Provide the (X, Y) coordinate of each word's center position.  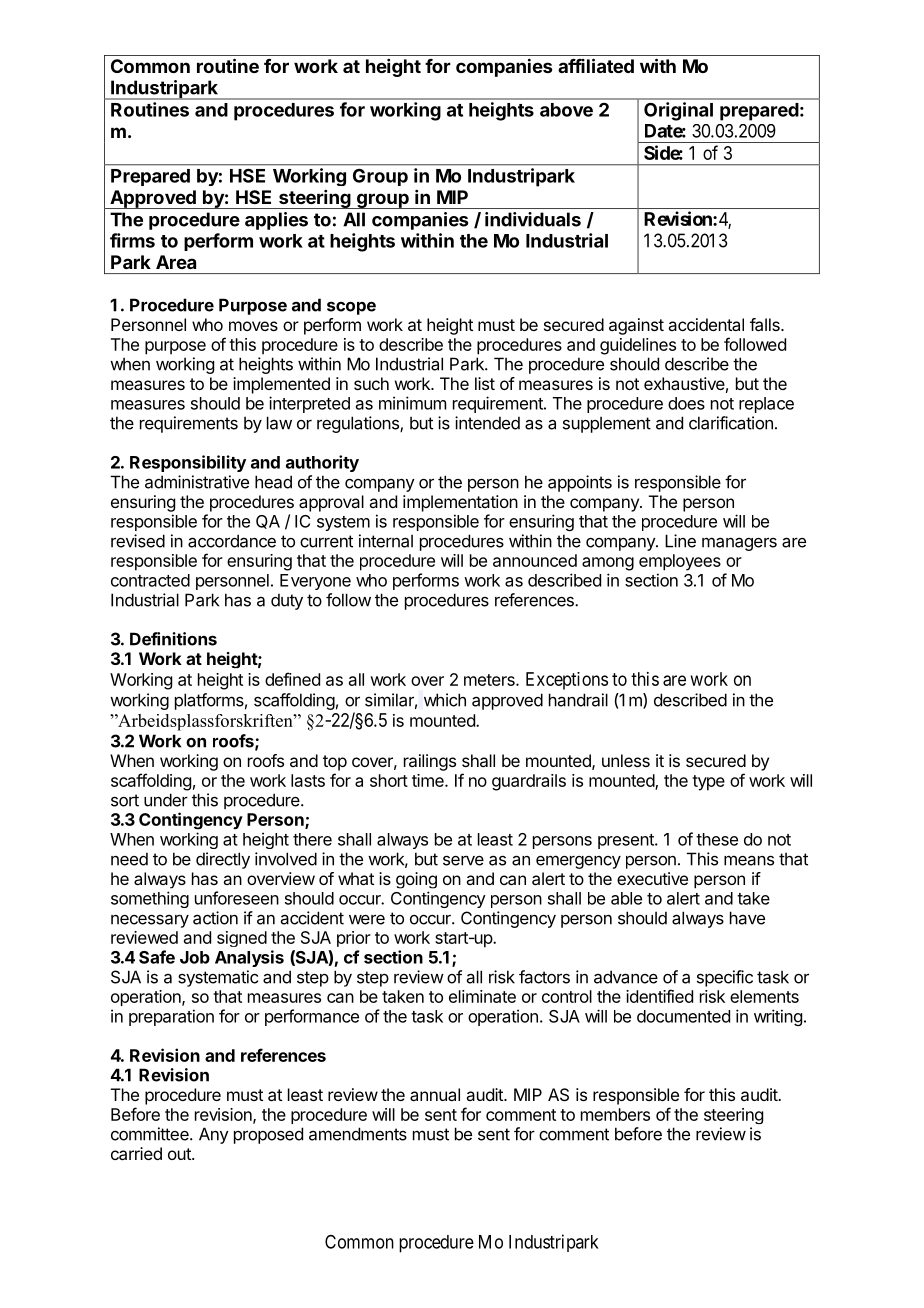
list (485, 383)
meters (490, 680)
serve (463, 860)
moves (253, 326)
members (615, 1114)
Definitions (173, 639)
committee (151, 1134)
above (566, 110)
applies (276, 221)
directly (223, 860)
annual (435, 1094)
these (717, 839)
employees (680, 562)
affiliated (596, 65)
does (686, 403)
